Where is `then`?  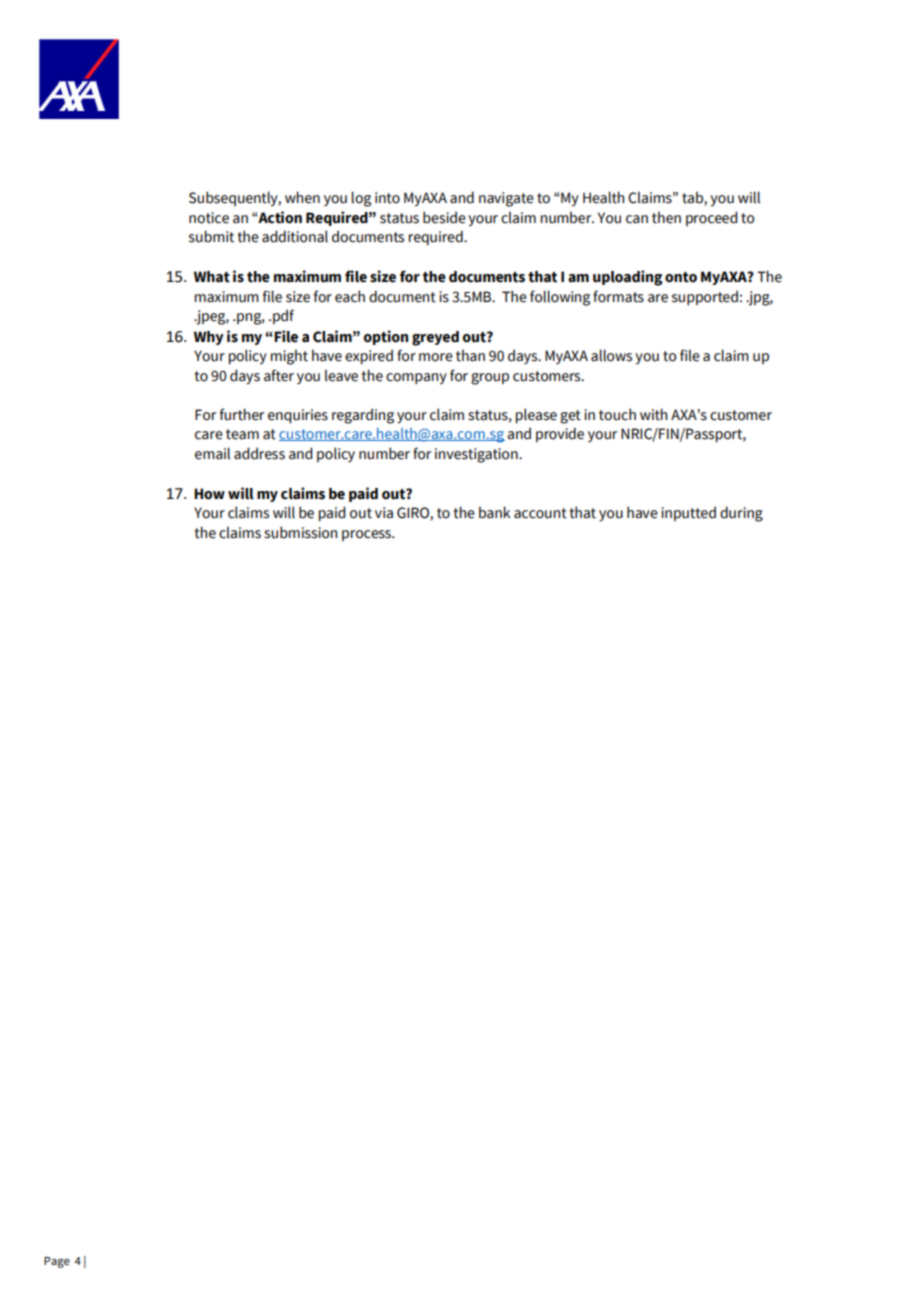
then is located at coordinates (666, 217).
